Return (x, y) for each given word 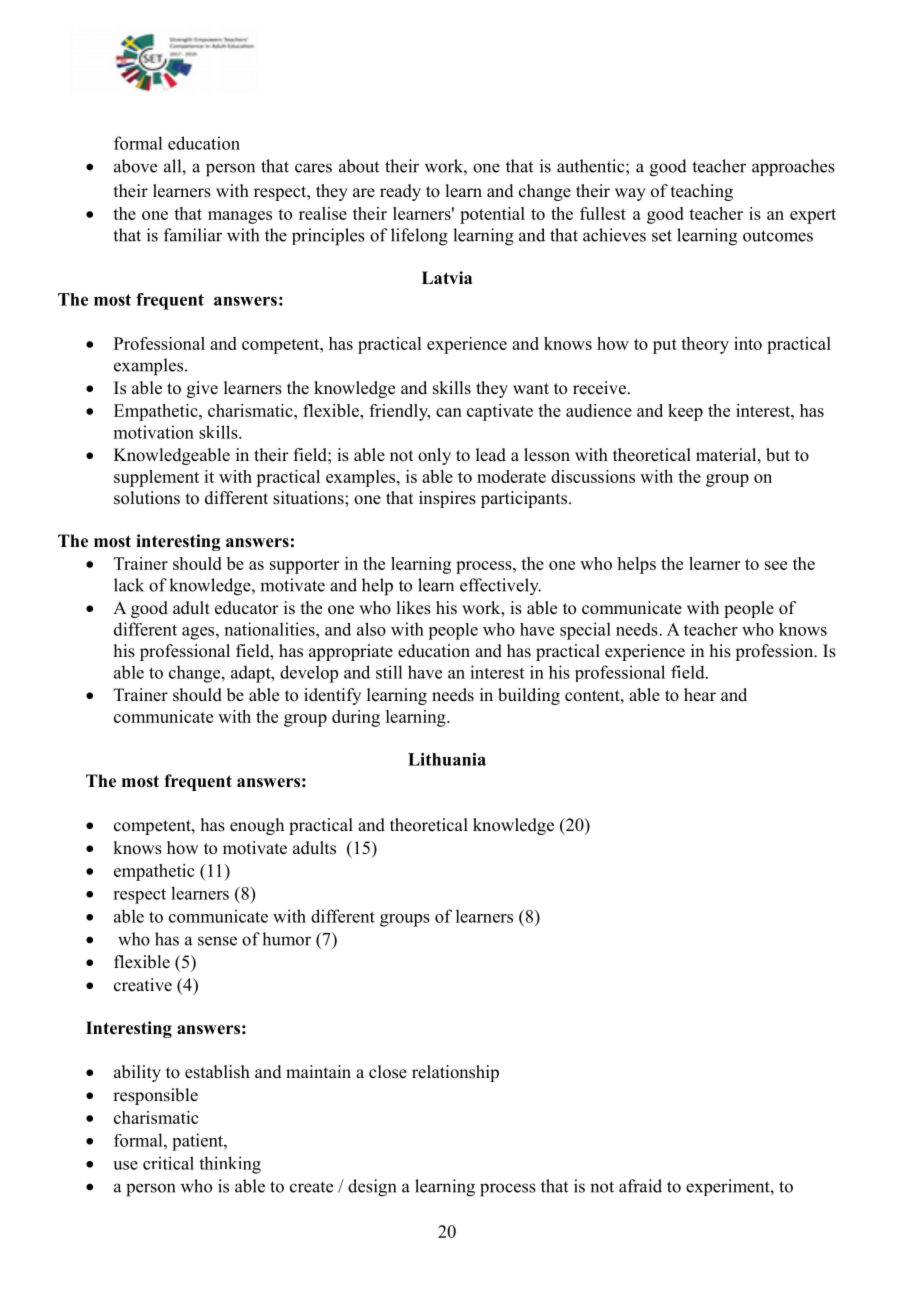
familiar (193, 235)
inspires (447, 499)
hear (700, 695)
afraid (640, 1186)
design (372, 1188)
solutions (147, 498)
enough (257, 826)
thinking (230, 1165)
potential (492, 215)
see (776, 565)
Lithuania (447, 759)
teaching (702, 192)
